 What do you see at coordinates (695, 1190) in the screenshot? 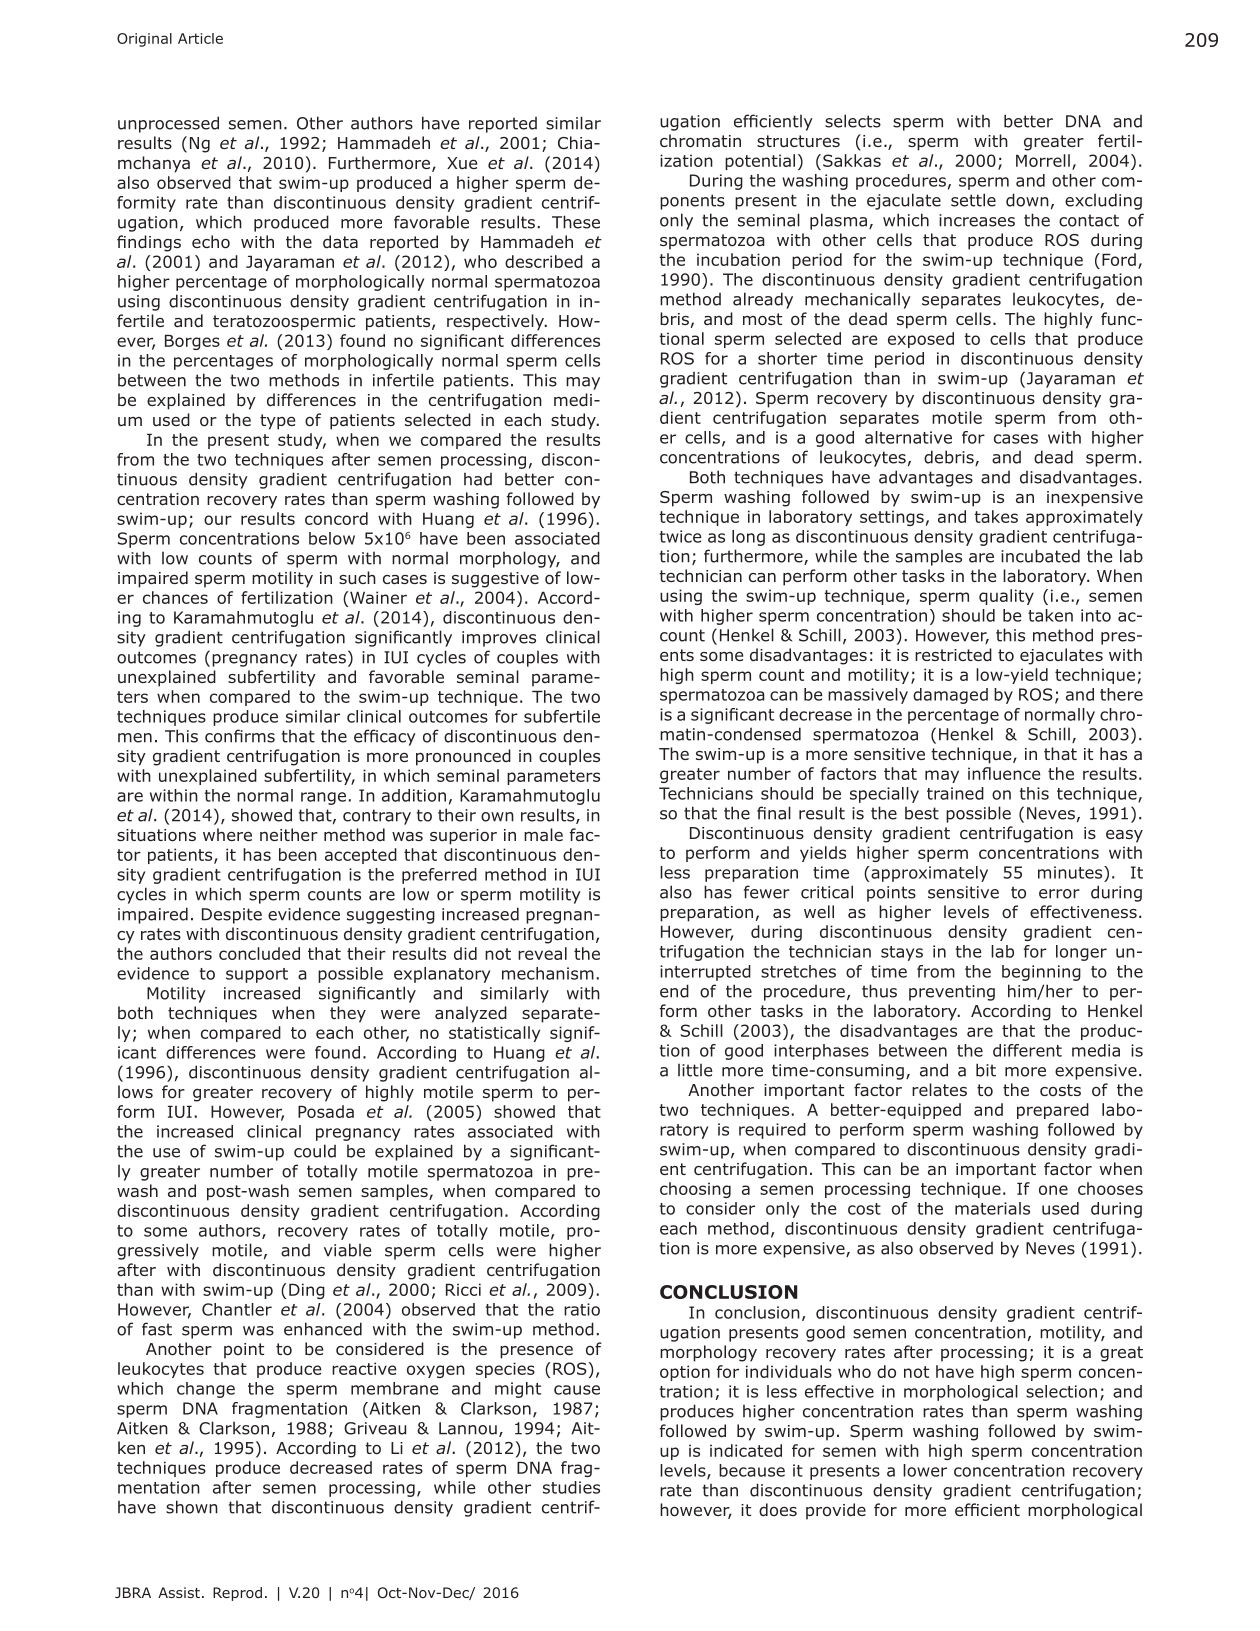
I see `choosing` at bounding box center [695, 1190].
